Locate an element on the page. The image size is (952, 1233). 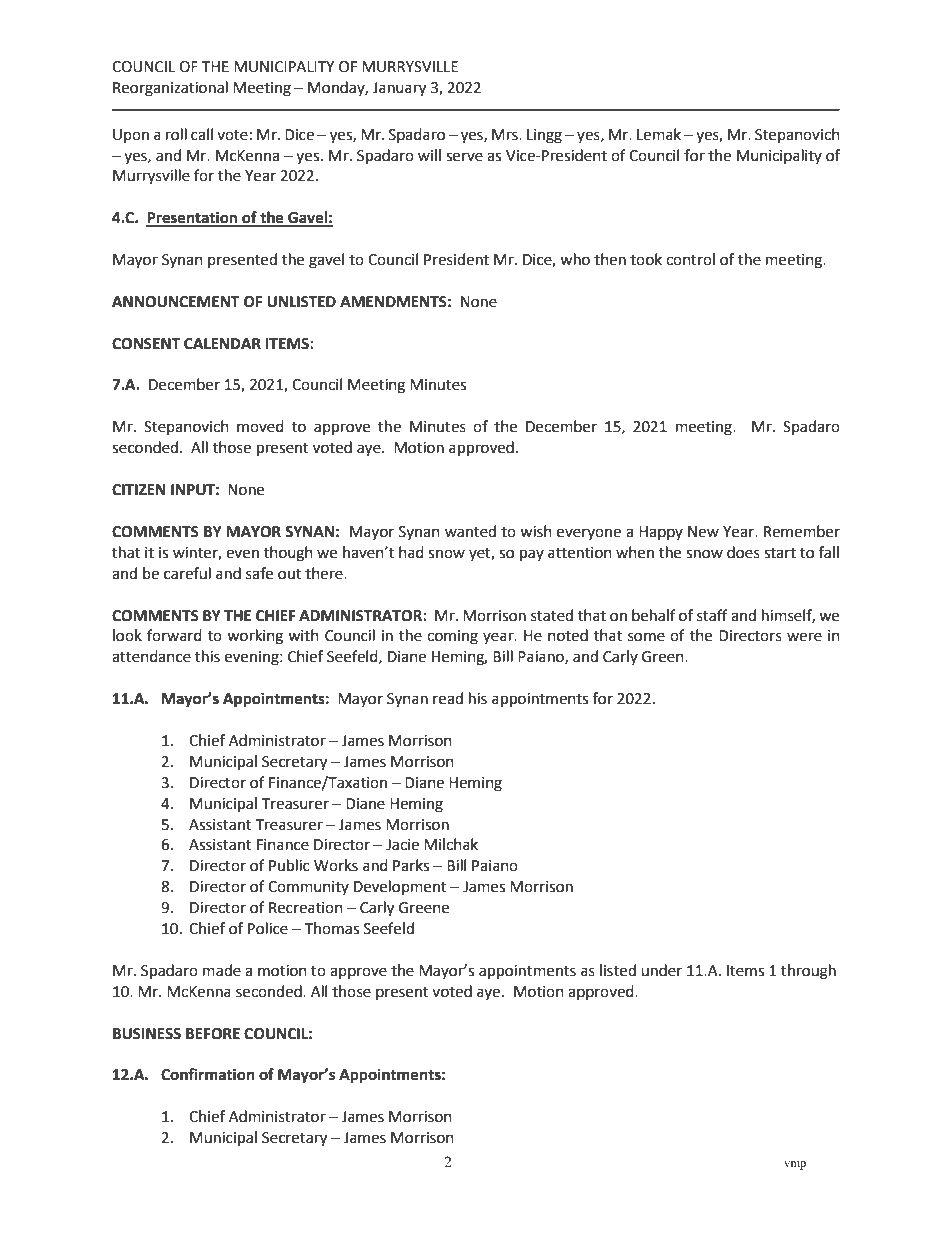
under is located at coordinates (661, 970).
